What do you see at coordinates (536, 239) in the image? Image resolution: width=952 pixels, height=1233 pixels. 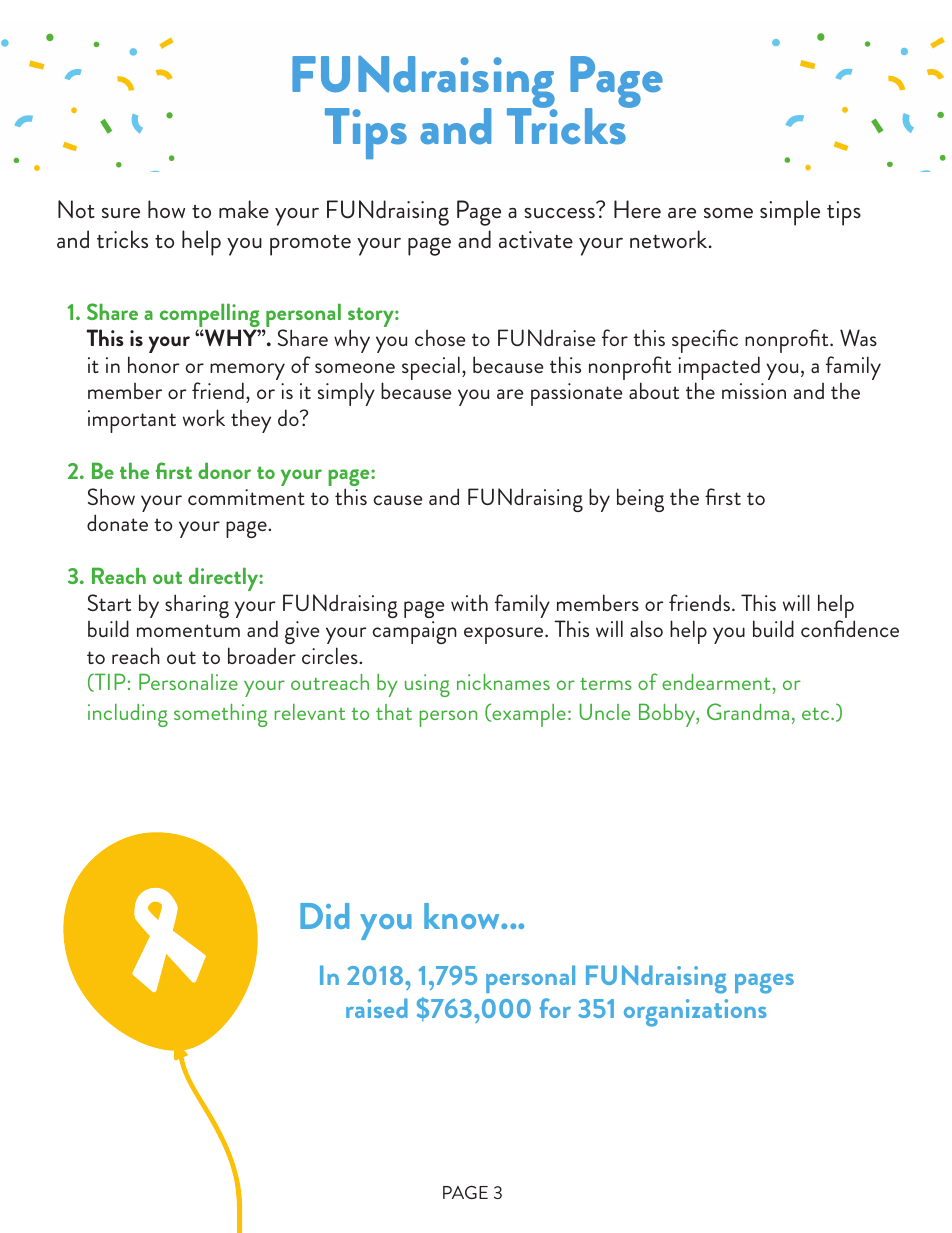 I see `activate` at bounding box center [536, 239].
